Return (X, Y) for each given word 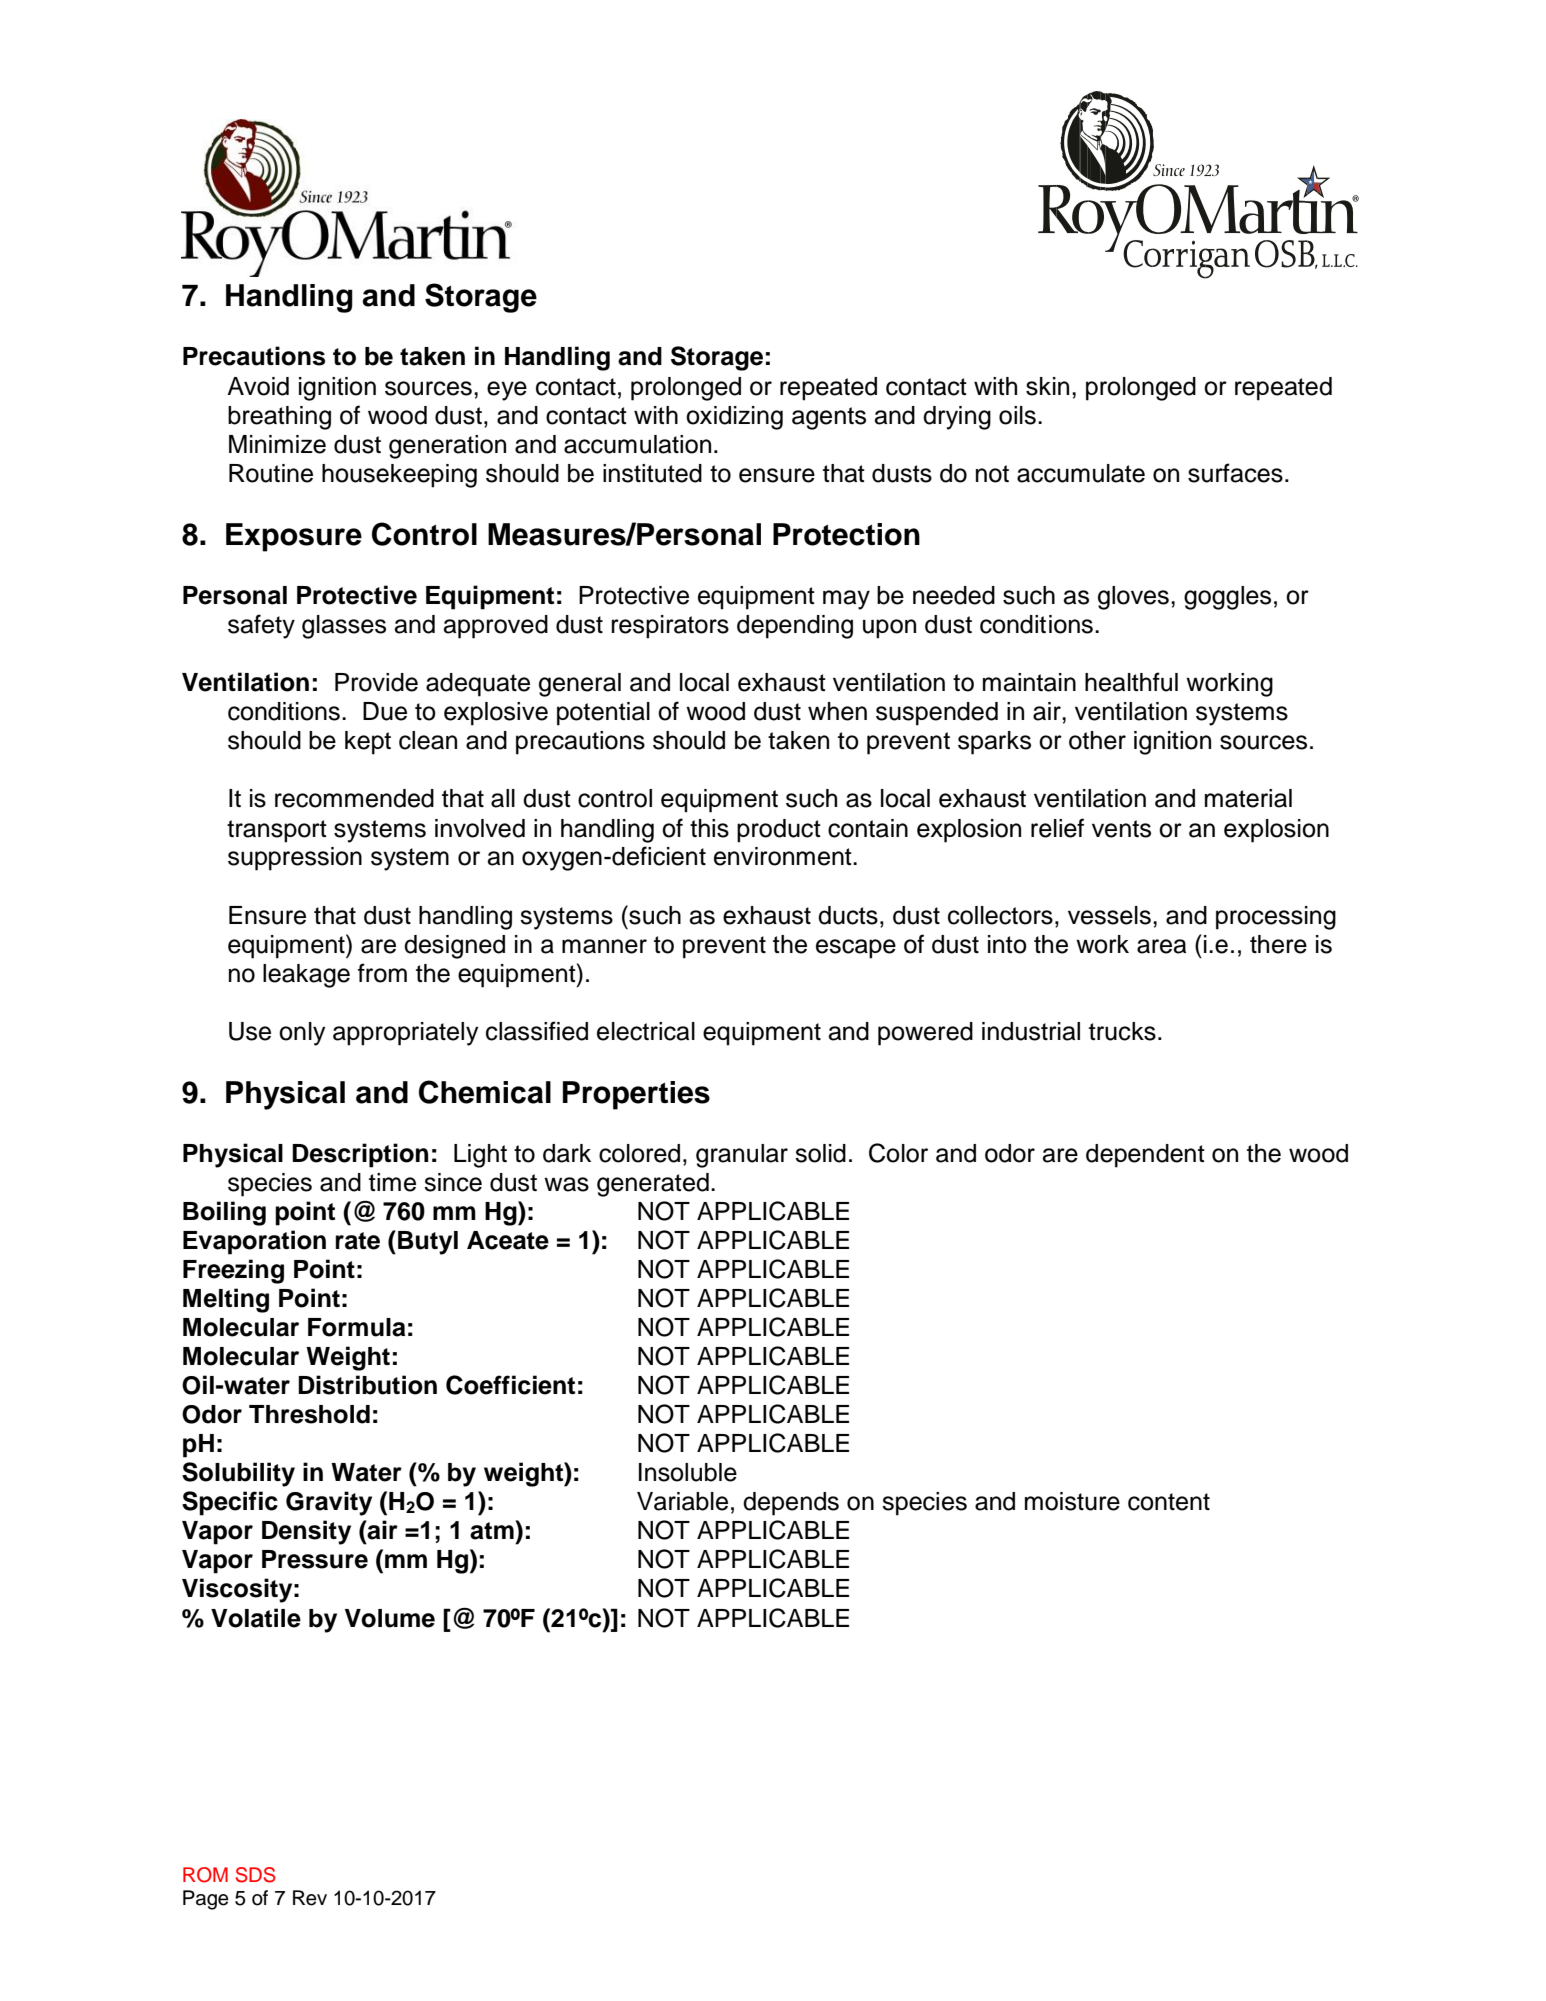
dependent (1145, 1156)
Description (360, 1155)
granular (742, 1156)
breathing (279, 418)
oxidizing (734, 418)
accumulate (1081, 473)
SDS (256, 1875)
